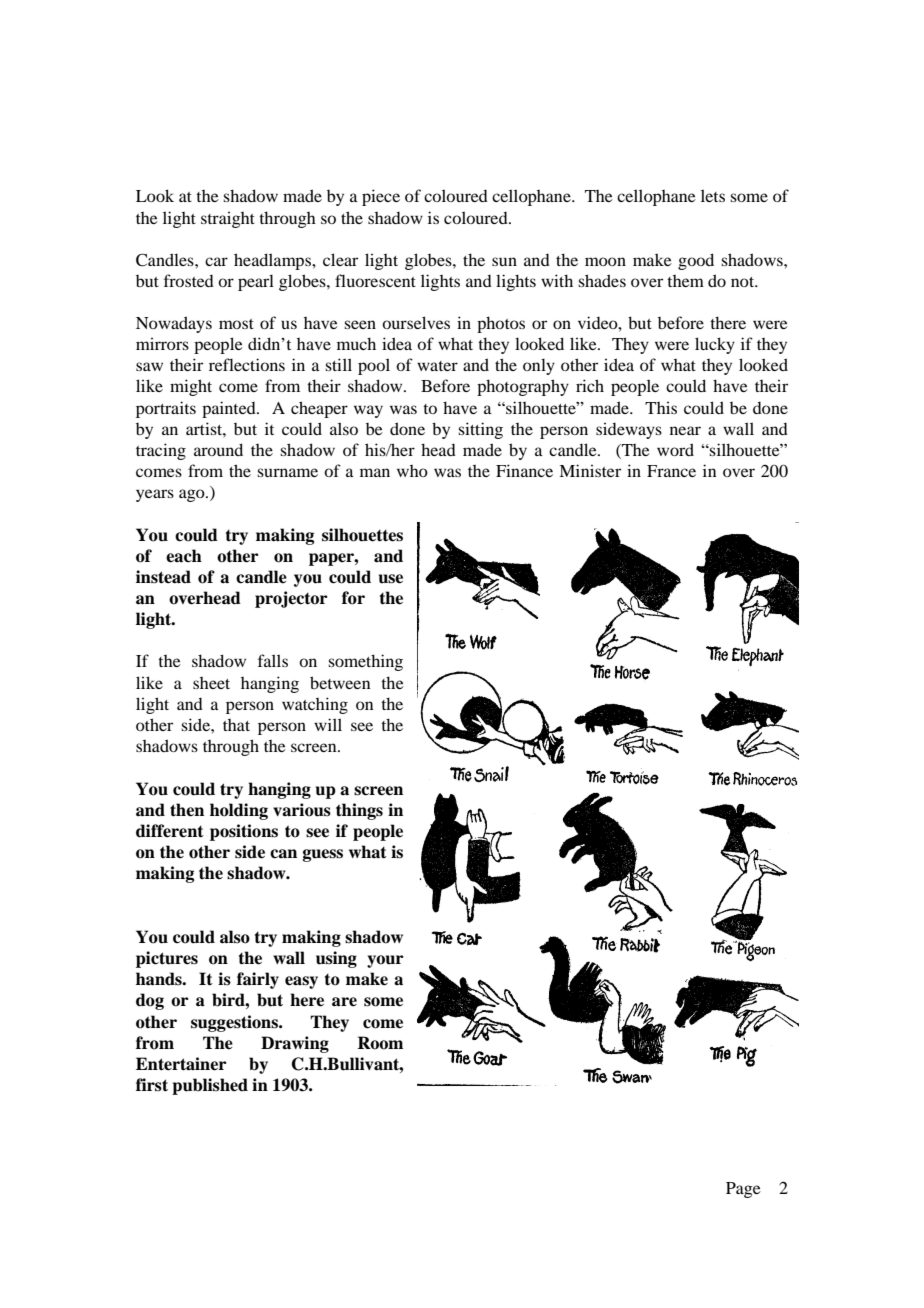  Describe the element at coordinates (167, 959) in the page. I see `pictures` at that location.
